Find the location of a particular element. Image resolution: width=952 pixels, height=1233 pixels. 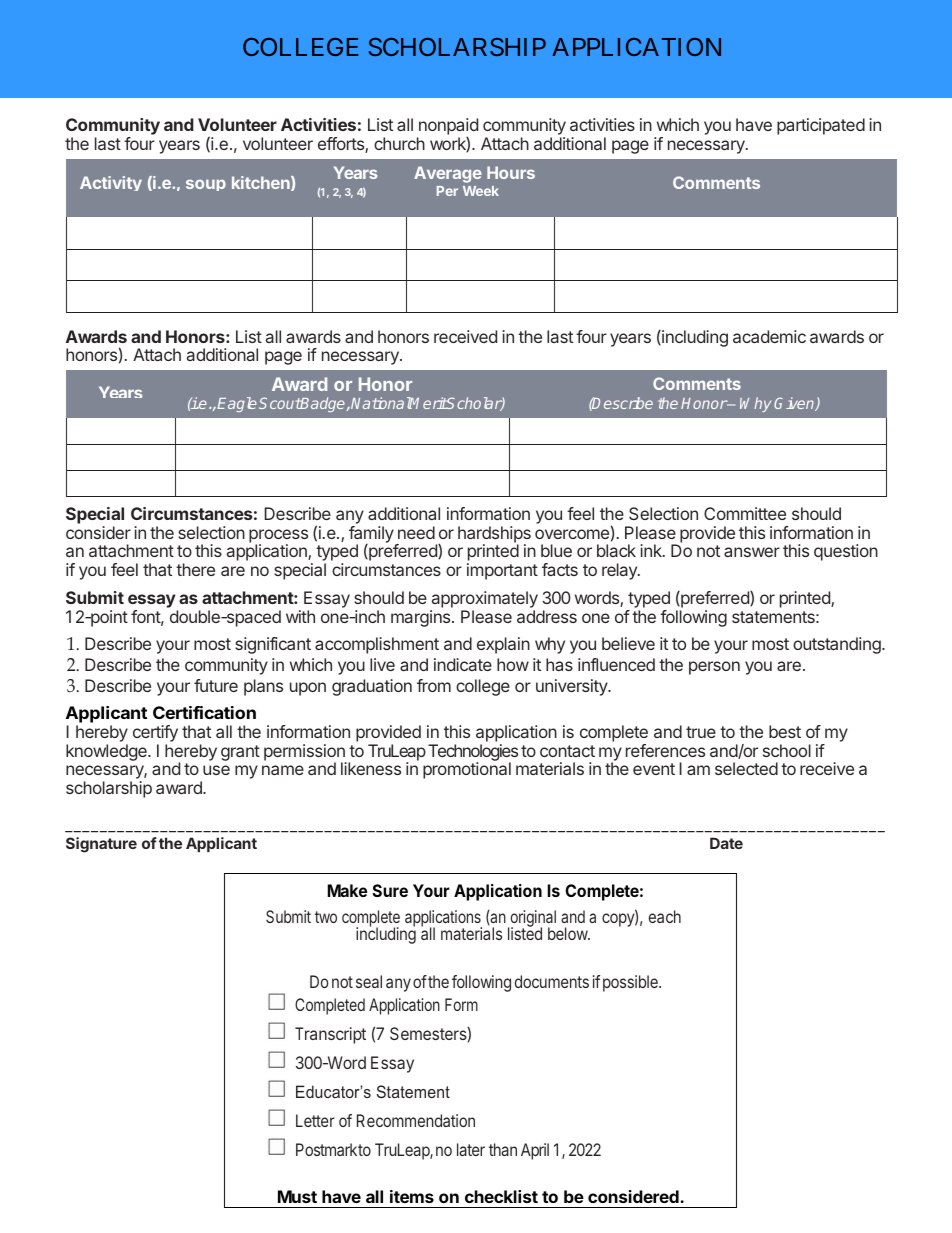

Average is located at coordinates (448, 174).
